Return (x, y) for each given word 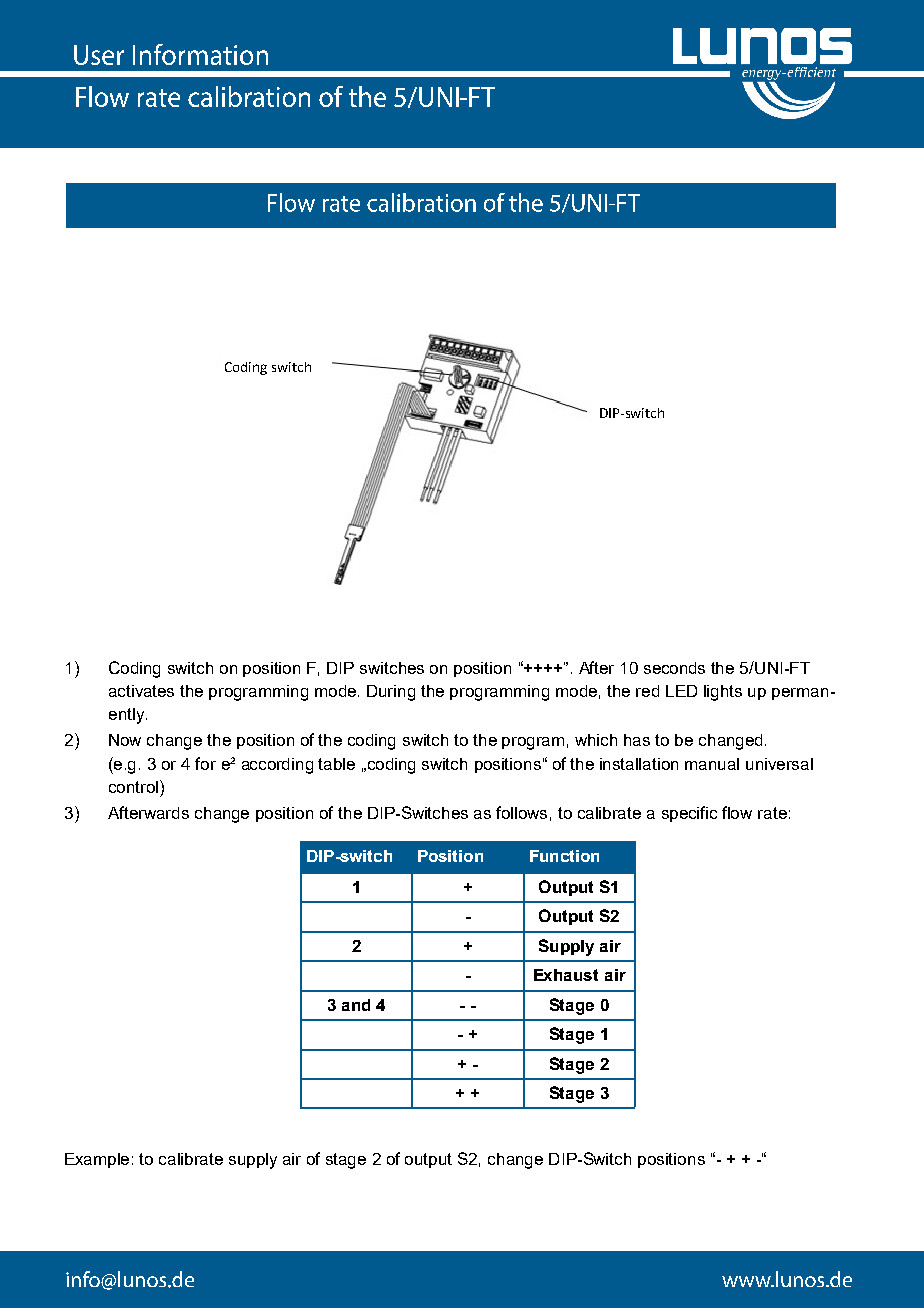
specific (689, 814)
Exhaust (566, 975)
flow (737, 812)
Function (564, 856)
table (336, 764)
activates (141, 691)
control (135, 786)
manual (712, 764)
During (391, 693)
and (356, 1005)
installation (639, 764)
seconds (674, 668)
